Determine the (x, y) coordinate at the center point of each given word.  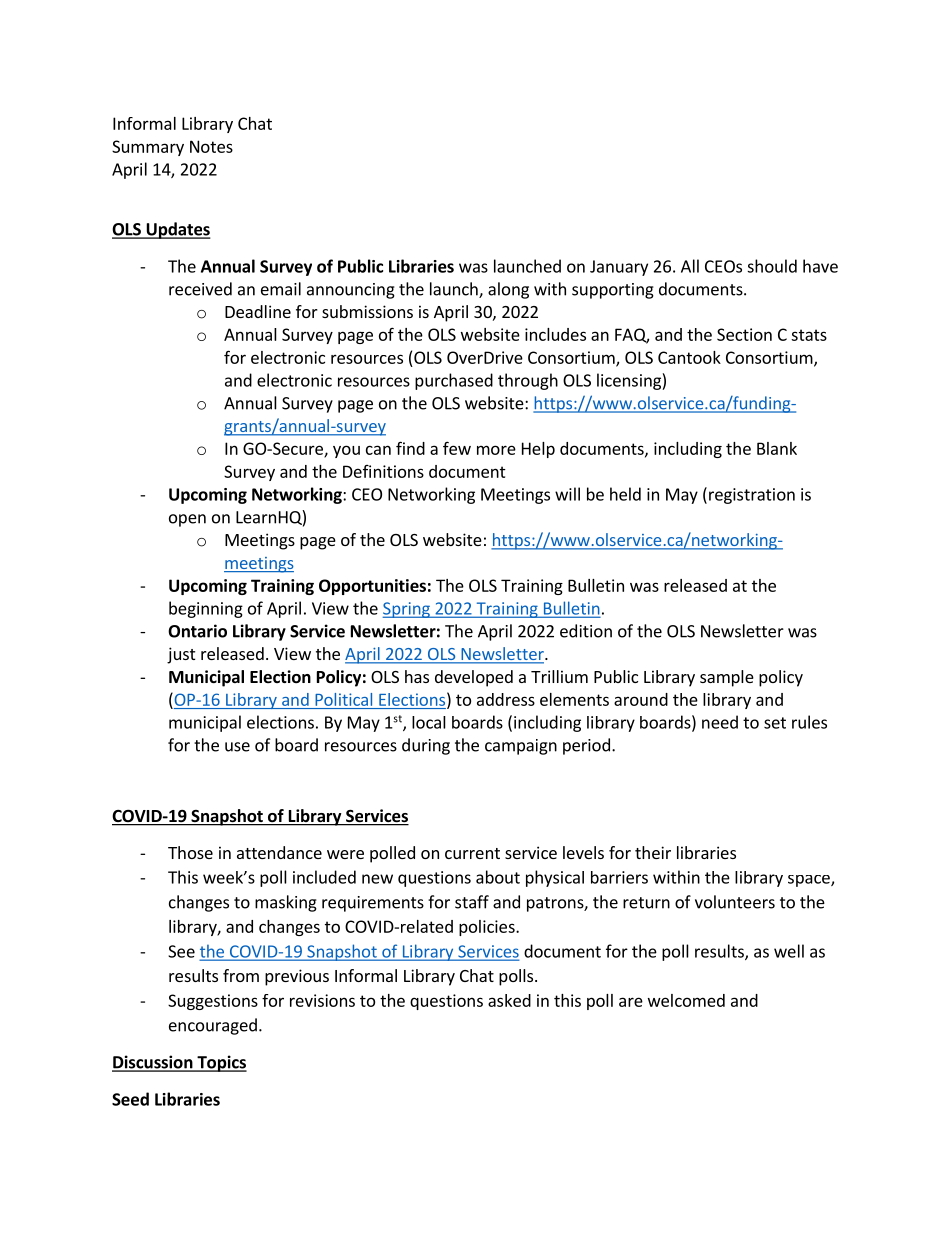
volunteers (735, 902)
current (472, 853)
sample (727, 678)
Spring (407, 610)
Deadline (258, 311)
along (508, 290)
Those (190, 852)
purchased (454, 381)
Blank (777, 448)
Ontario (197, 631)
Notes (211, 146)
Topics (221, 1063)
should (772, 266)
